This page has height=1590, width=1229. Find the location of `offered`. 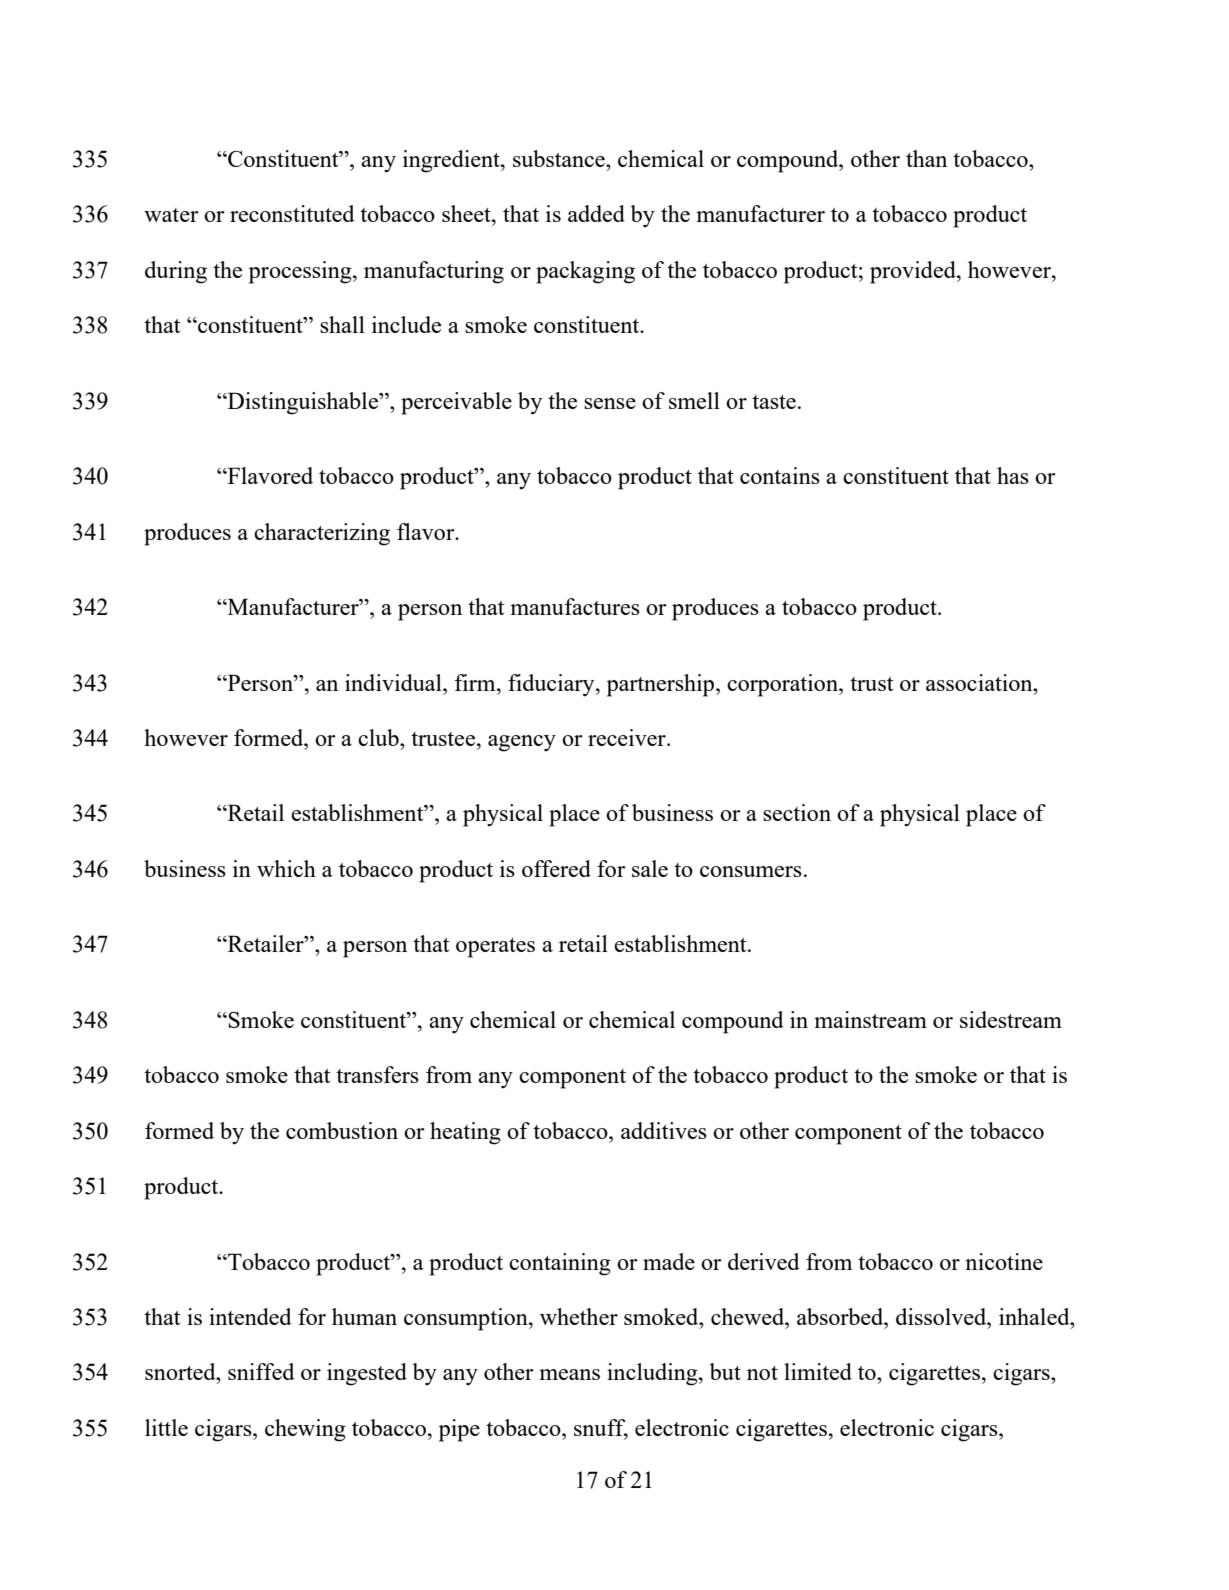

offered is located at coordinates (556, 868).
